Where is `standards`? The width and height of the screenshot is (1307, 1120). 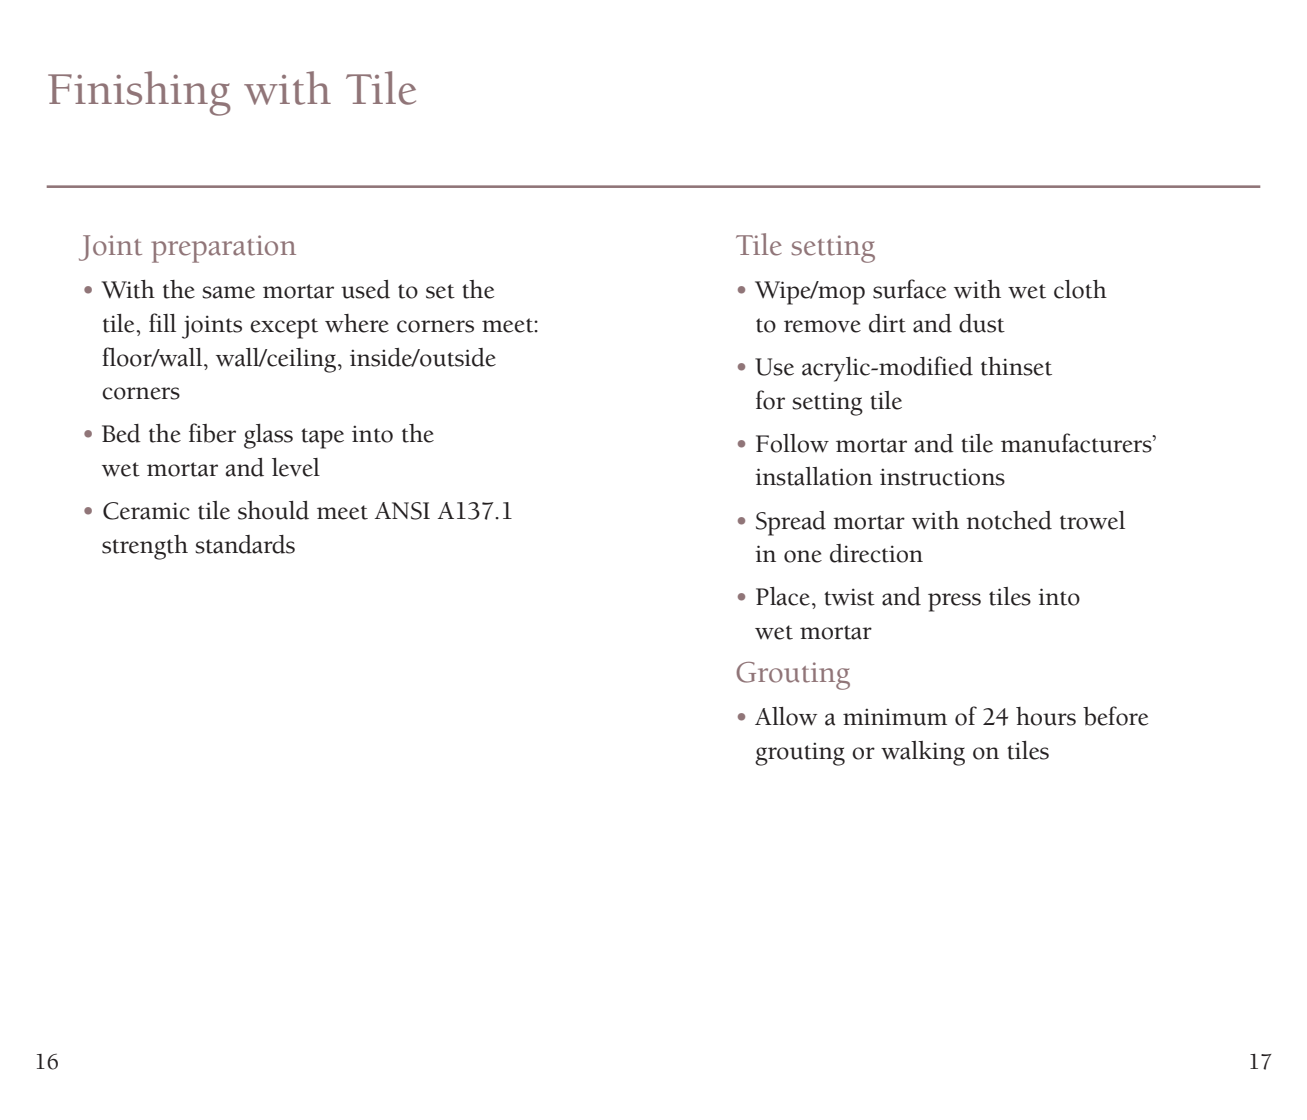 standards is located at coordinates (245, 544).
